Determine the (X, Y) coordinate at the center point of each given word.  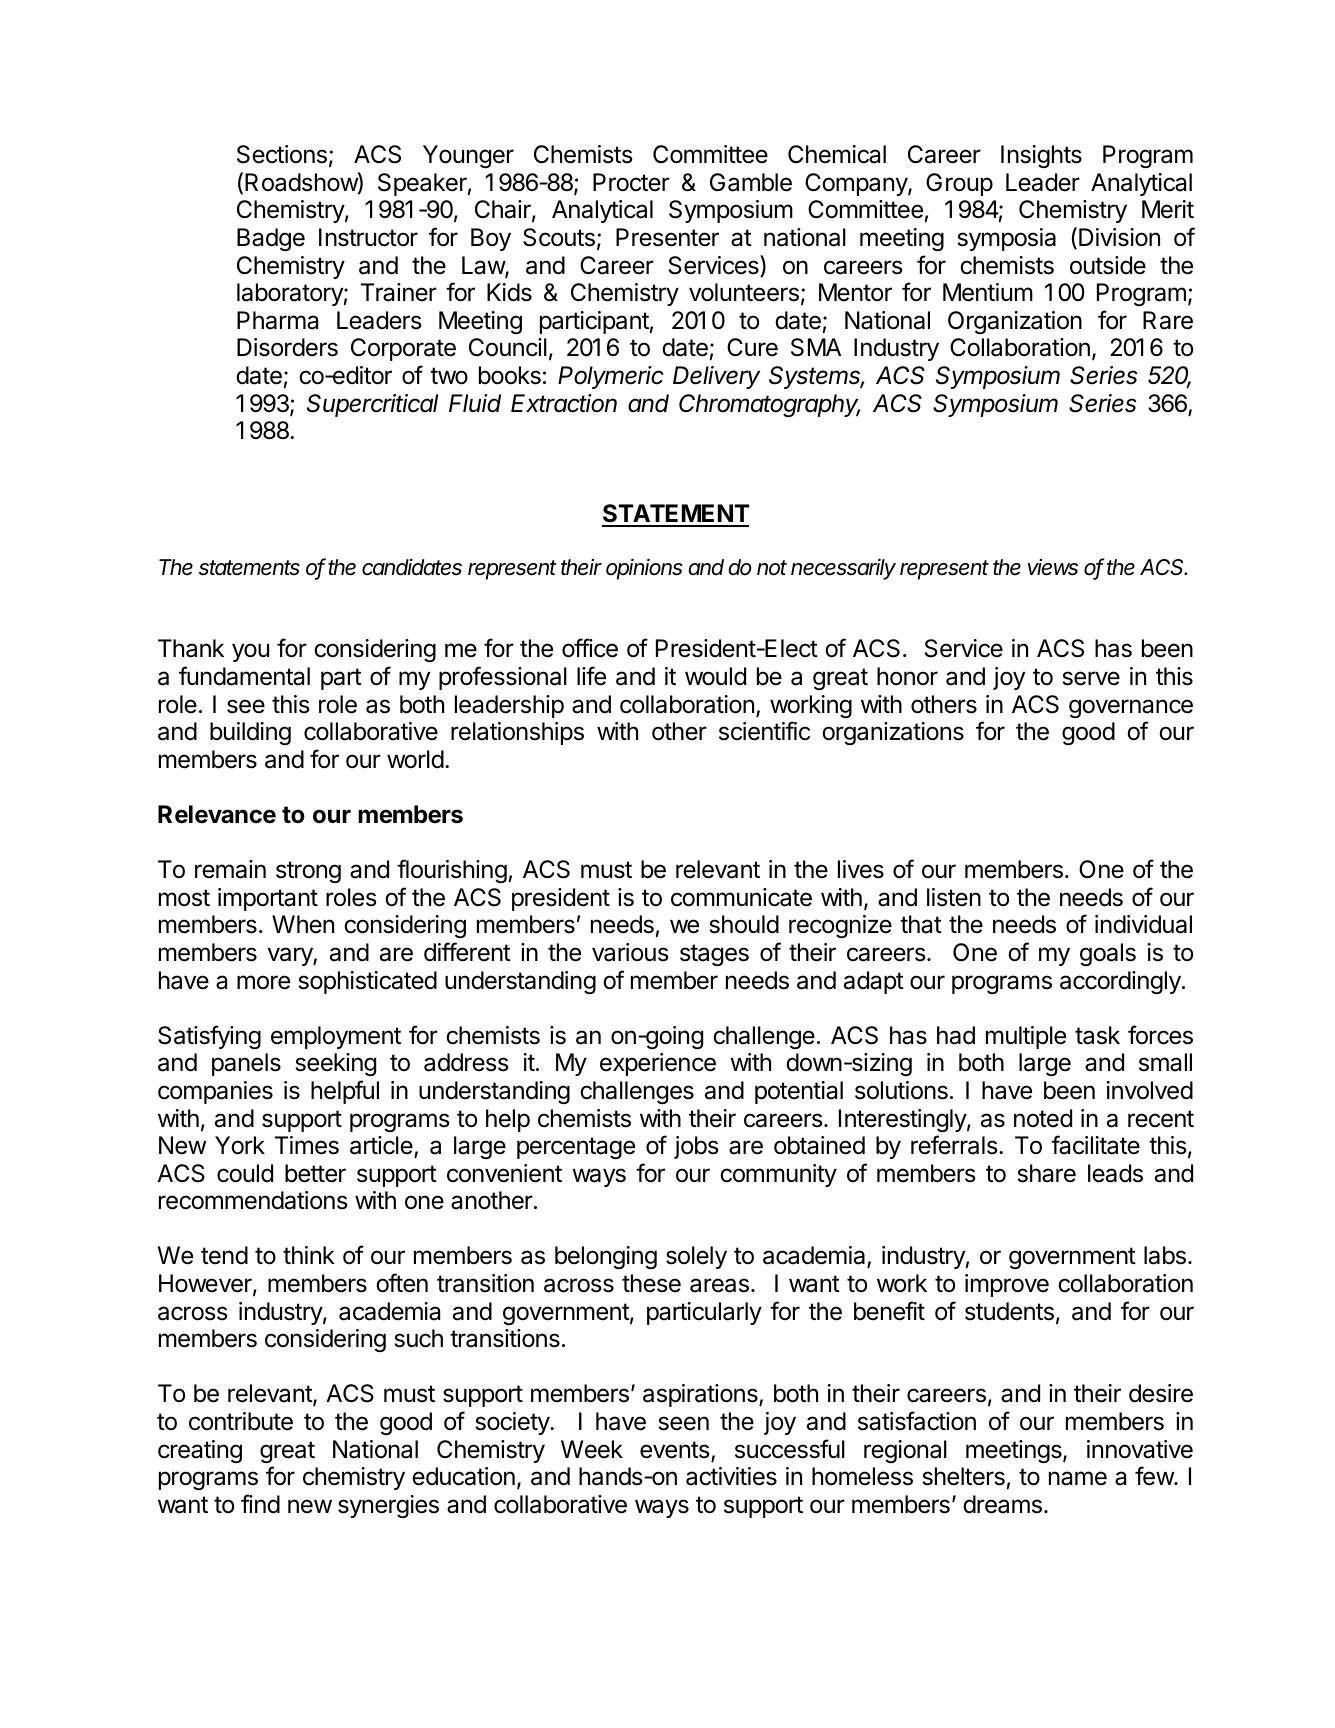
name (1078, 1478)
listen (954, 897)
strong (308, 872)
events (676, 1451)
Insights (1041, 156)
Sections (282, 154)
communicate (741, 897)
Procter (631, 182)
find (260, 1504)
